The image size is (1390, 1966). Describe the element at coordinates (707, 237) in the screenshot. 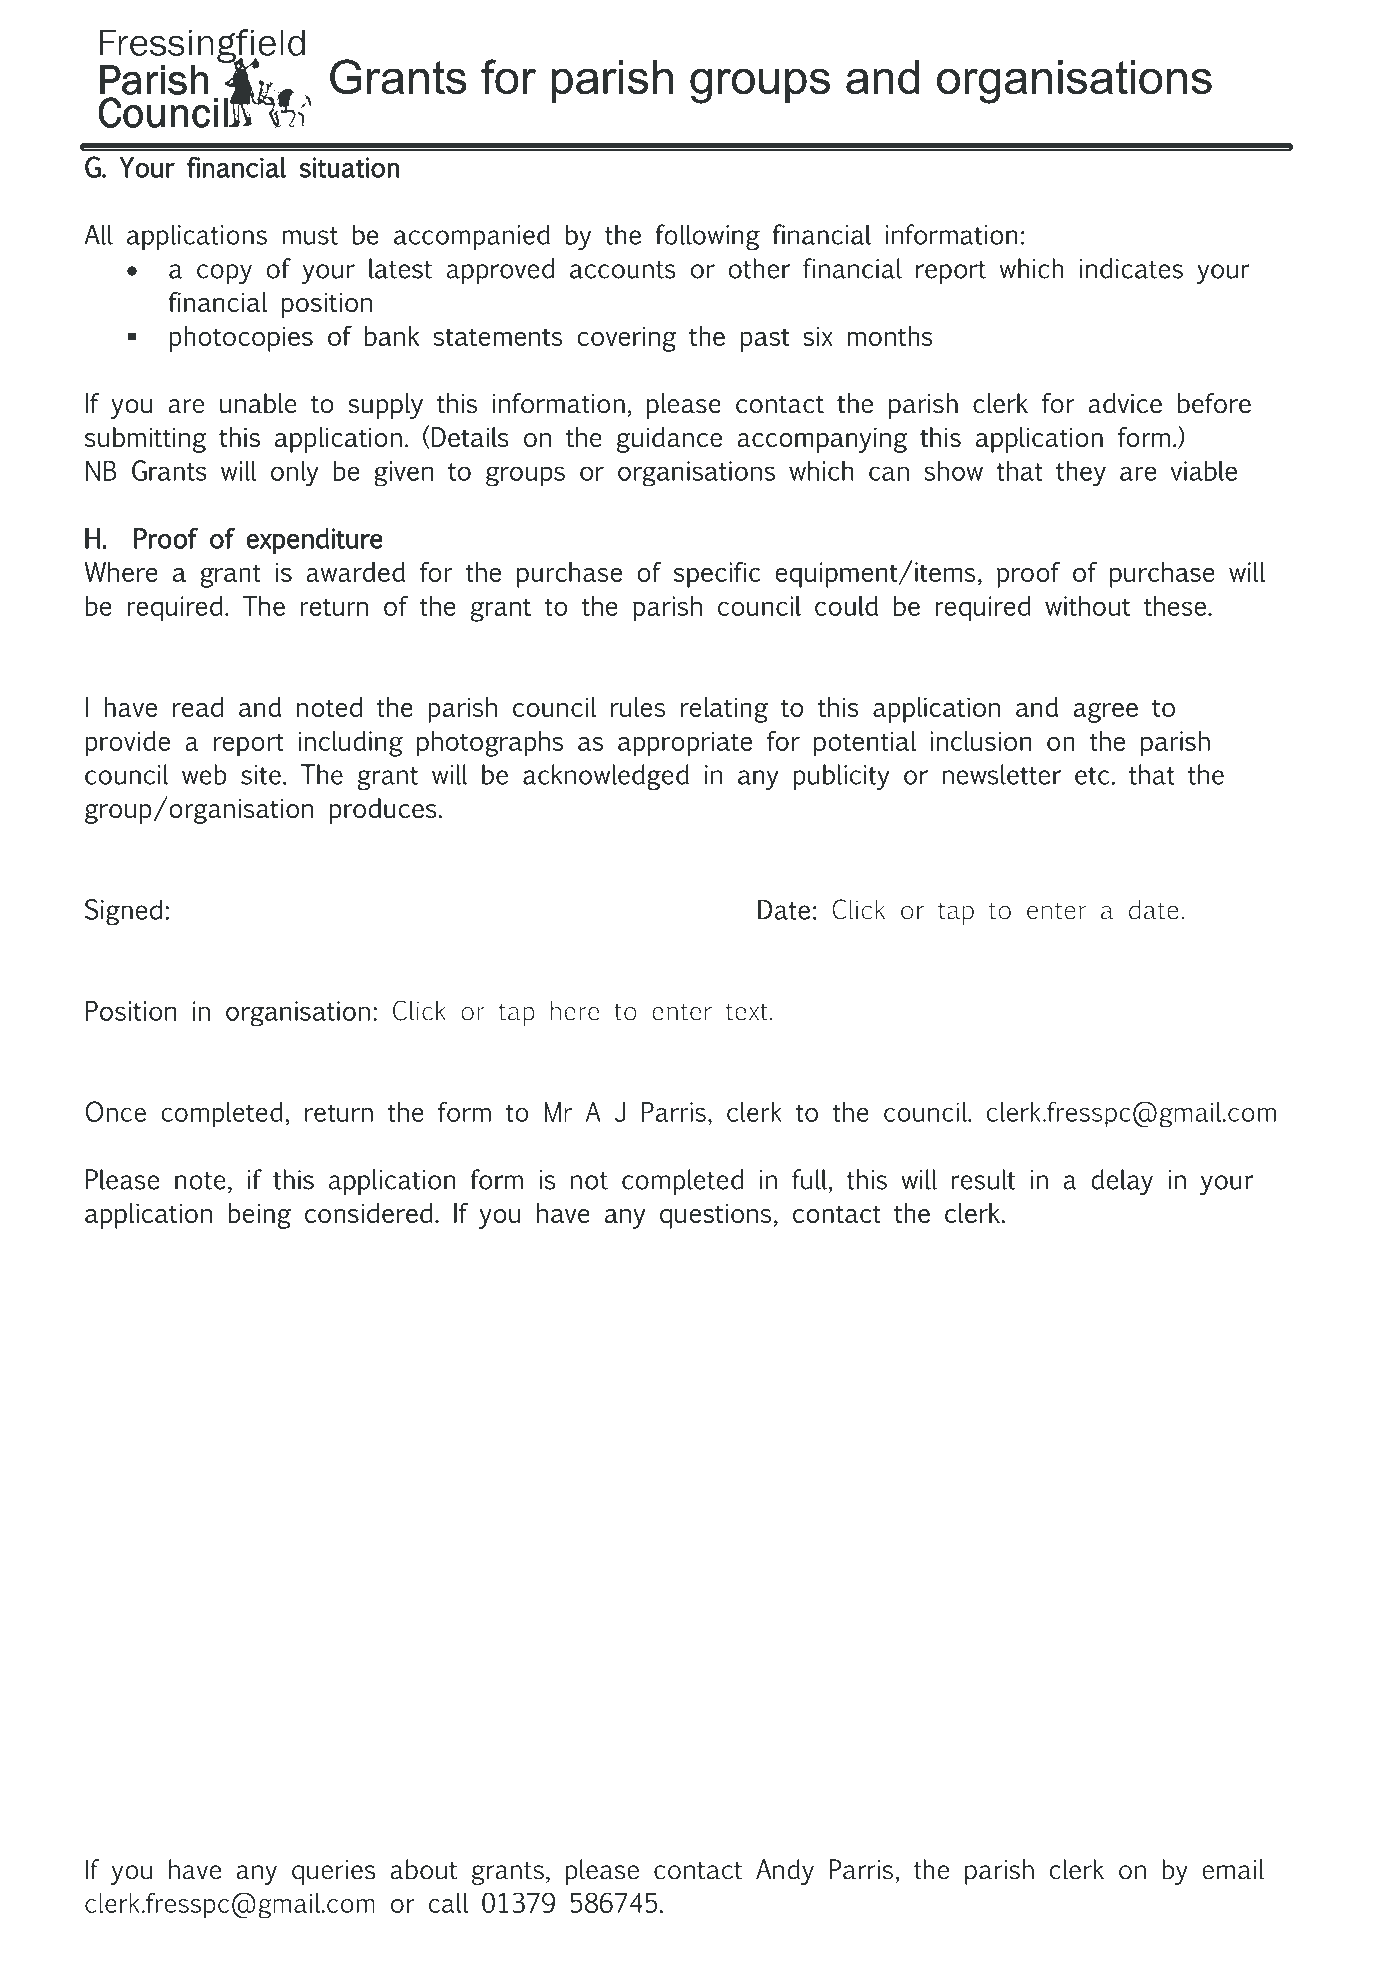

I see `following` at that location.
